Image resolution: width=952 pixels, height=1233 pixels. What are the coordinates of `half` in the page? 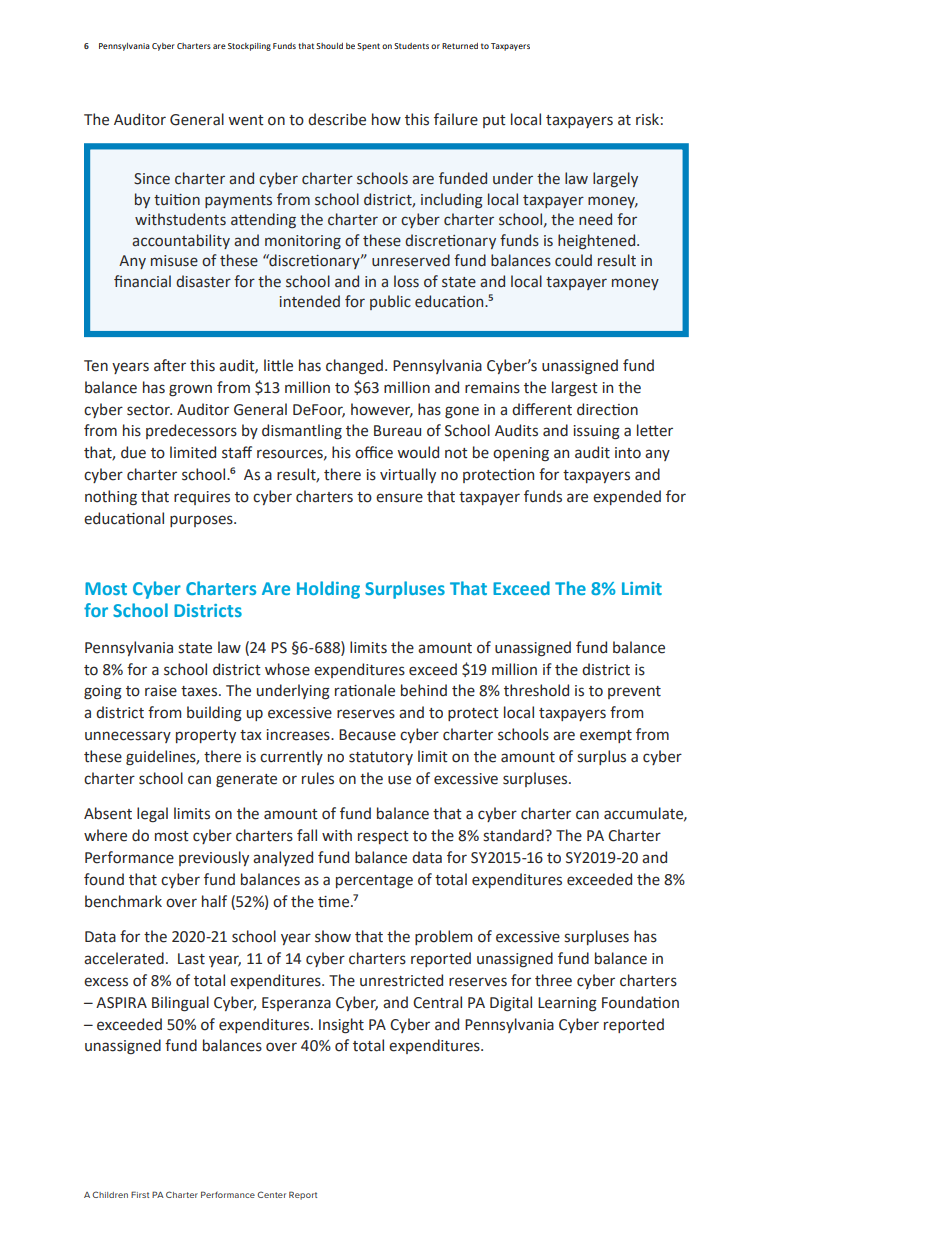 It's located at (214, 901).
